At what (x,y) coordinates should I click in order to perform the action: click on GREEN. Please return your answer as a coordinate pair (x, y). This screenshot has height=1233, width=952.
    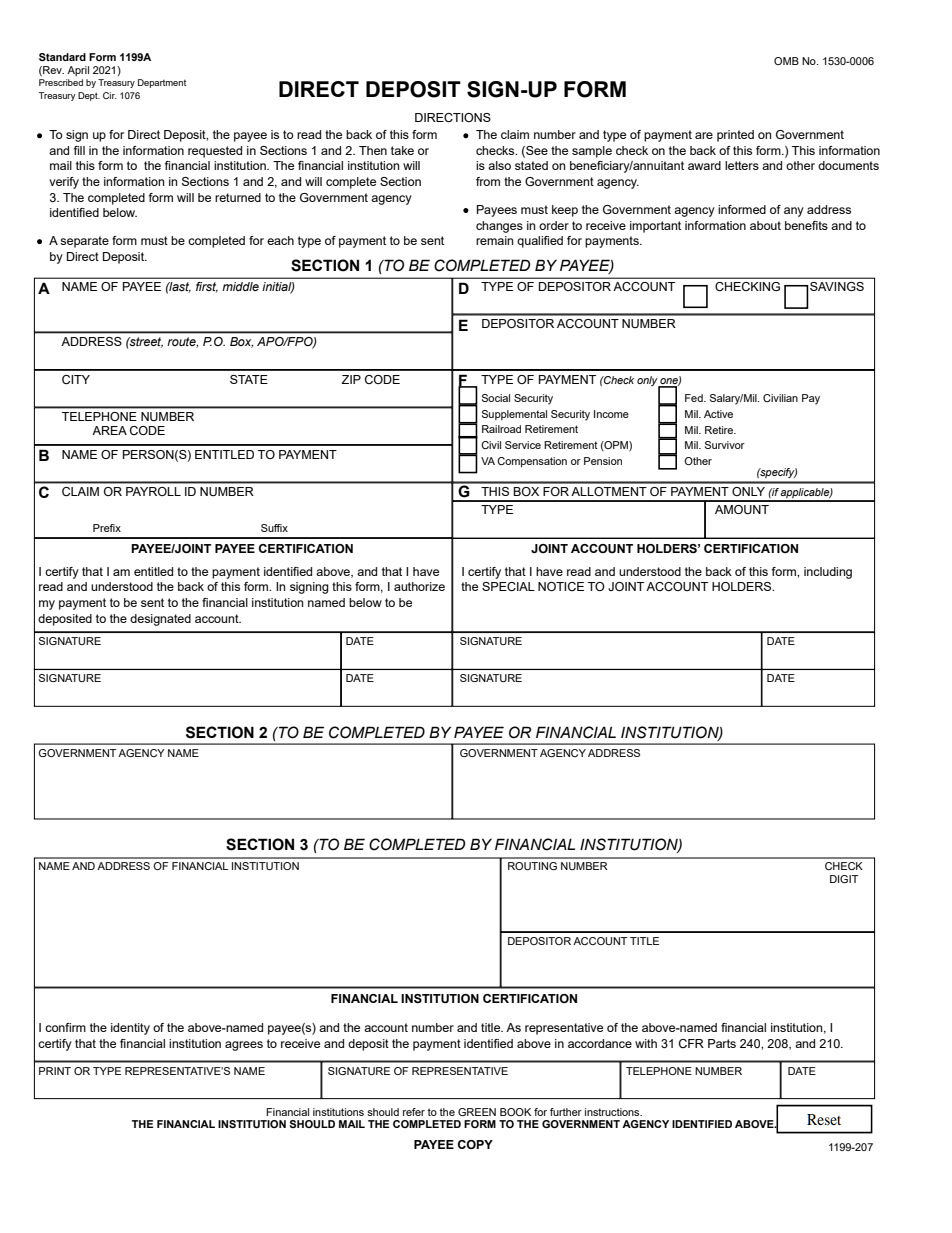
    Looking at the image, I should click on (477, 1112).
